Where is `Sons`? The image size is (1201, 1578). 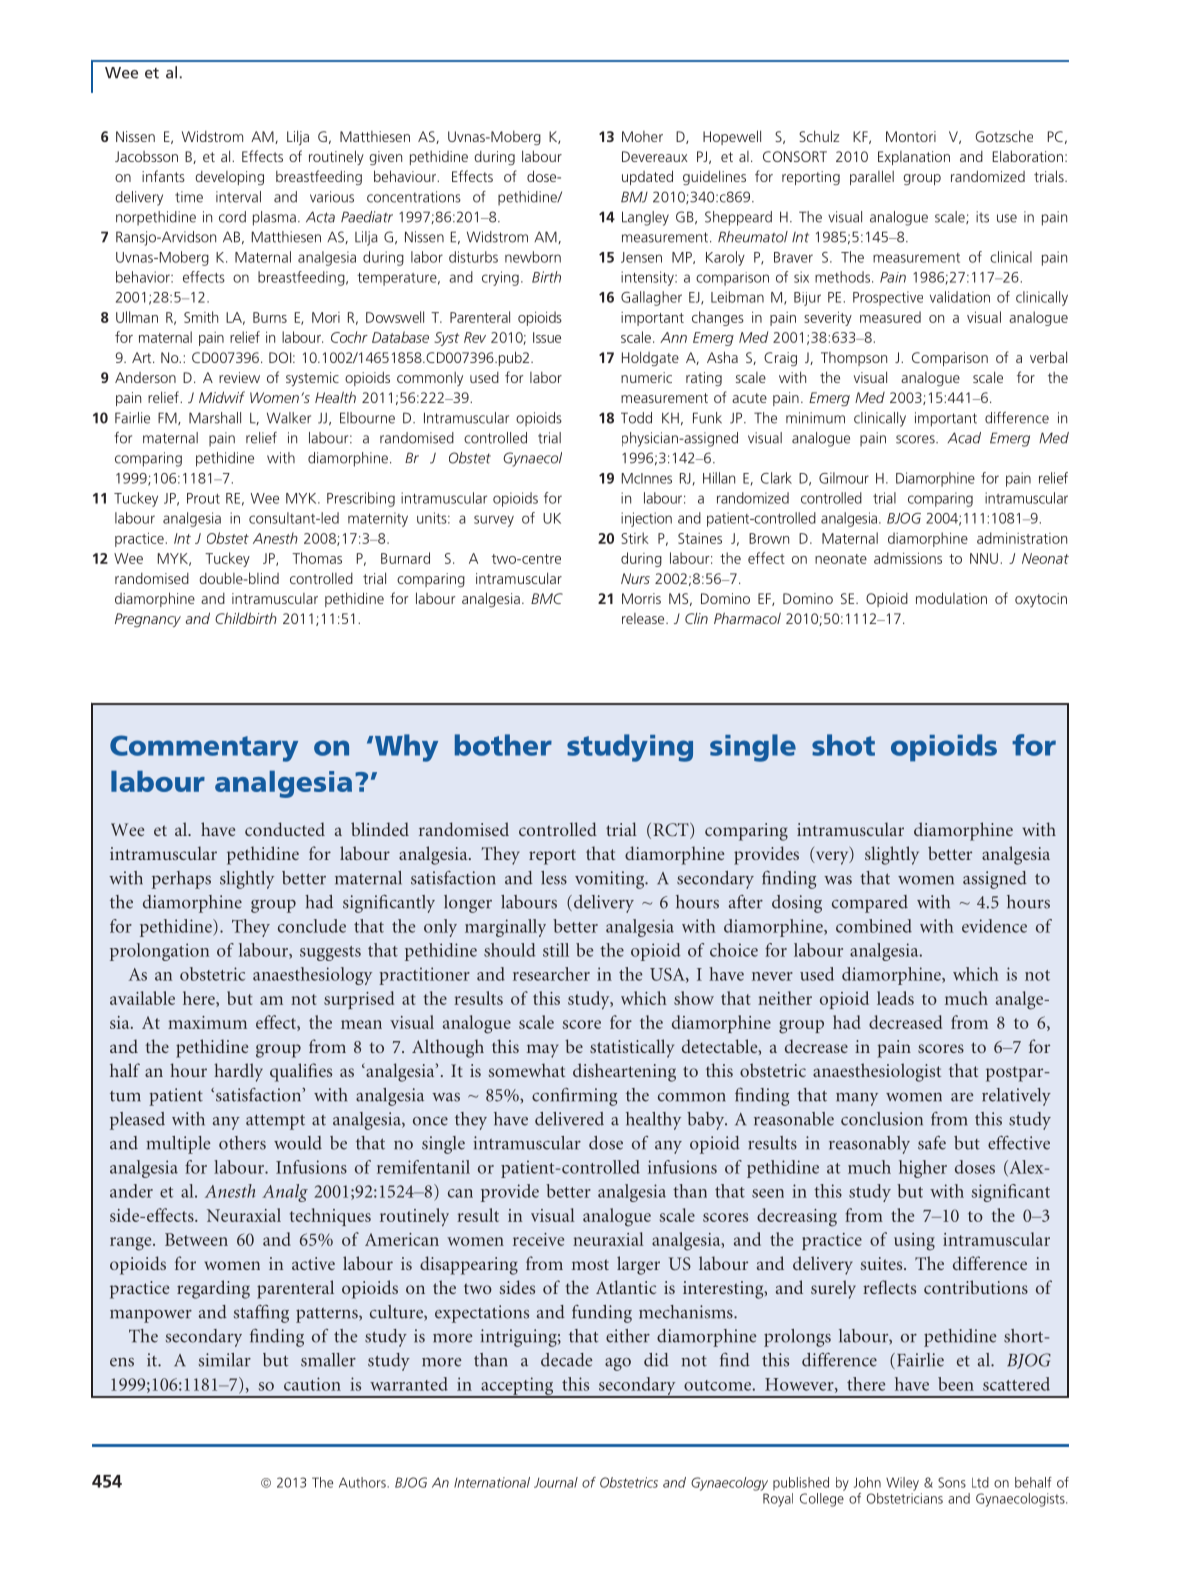
Sons is located at coordinates (952, 1482).
